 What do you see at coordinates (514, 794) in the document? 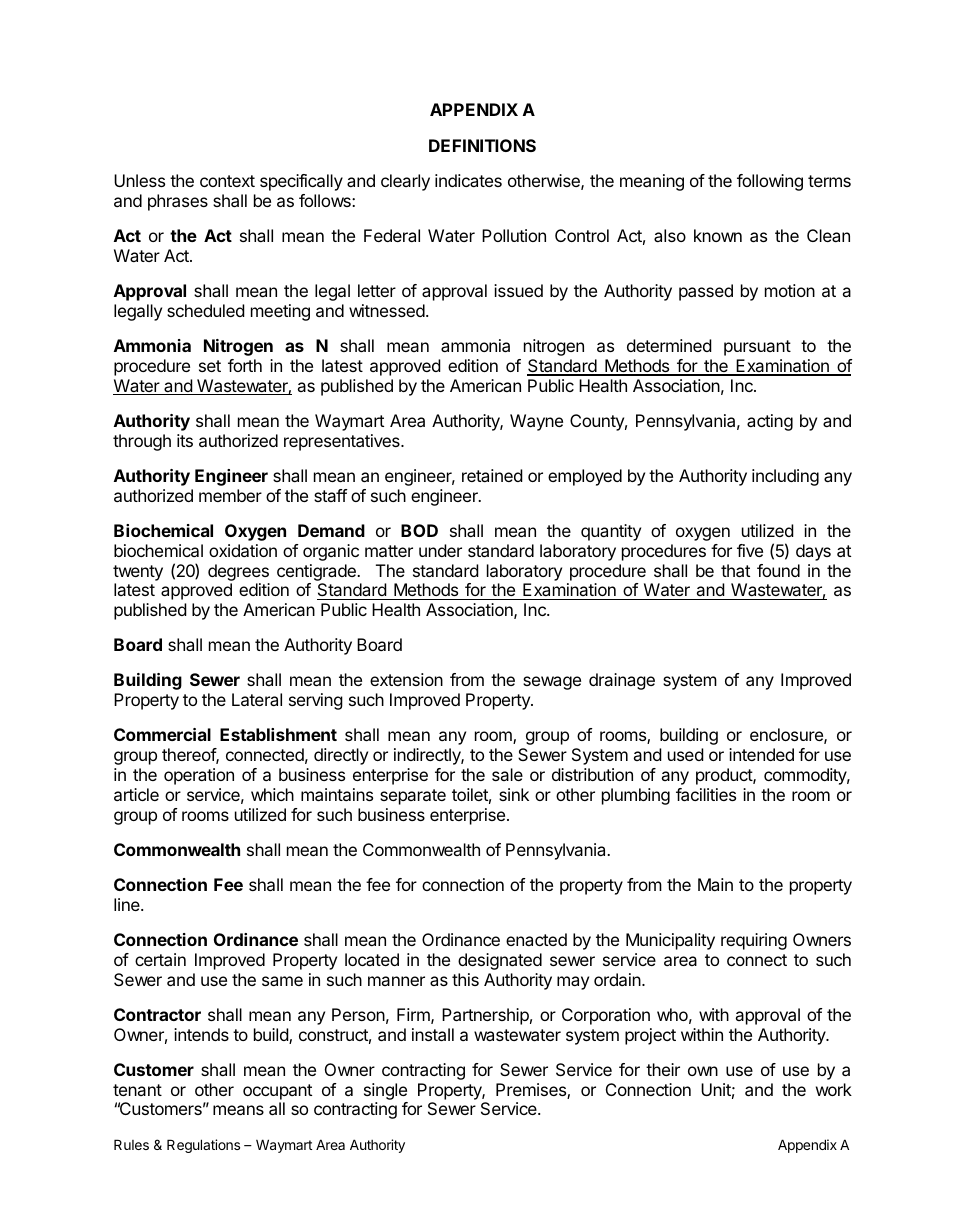
I see `sink` at bounding box center [514, 794].
